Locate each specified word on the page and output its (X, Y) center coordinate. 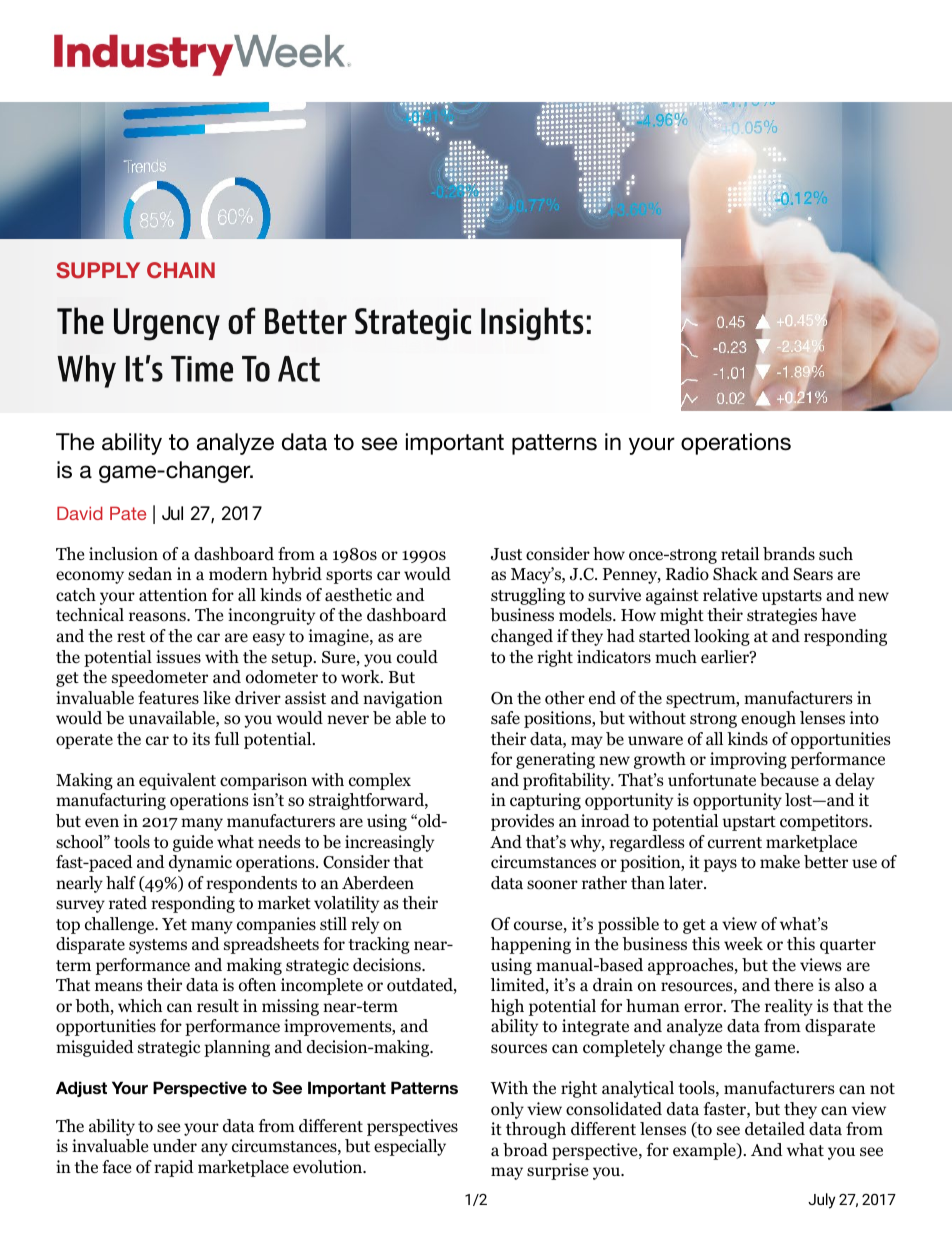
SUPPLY (98, 270)
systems (158, 946)
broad (525, 1150)
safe (505, 717)
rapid (174, 1168)
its (201, 738)
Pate (128, 513)
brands (789, 554)
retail (740, 553)
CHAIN (181, 270)
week (743, 944)
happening (531, 945)
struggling (528, 596)
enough (768, 719)
